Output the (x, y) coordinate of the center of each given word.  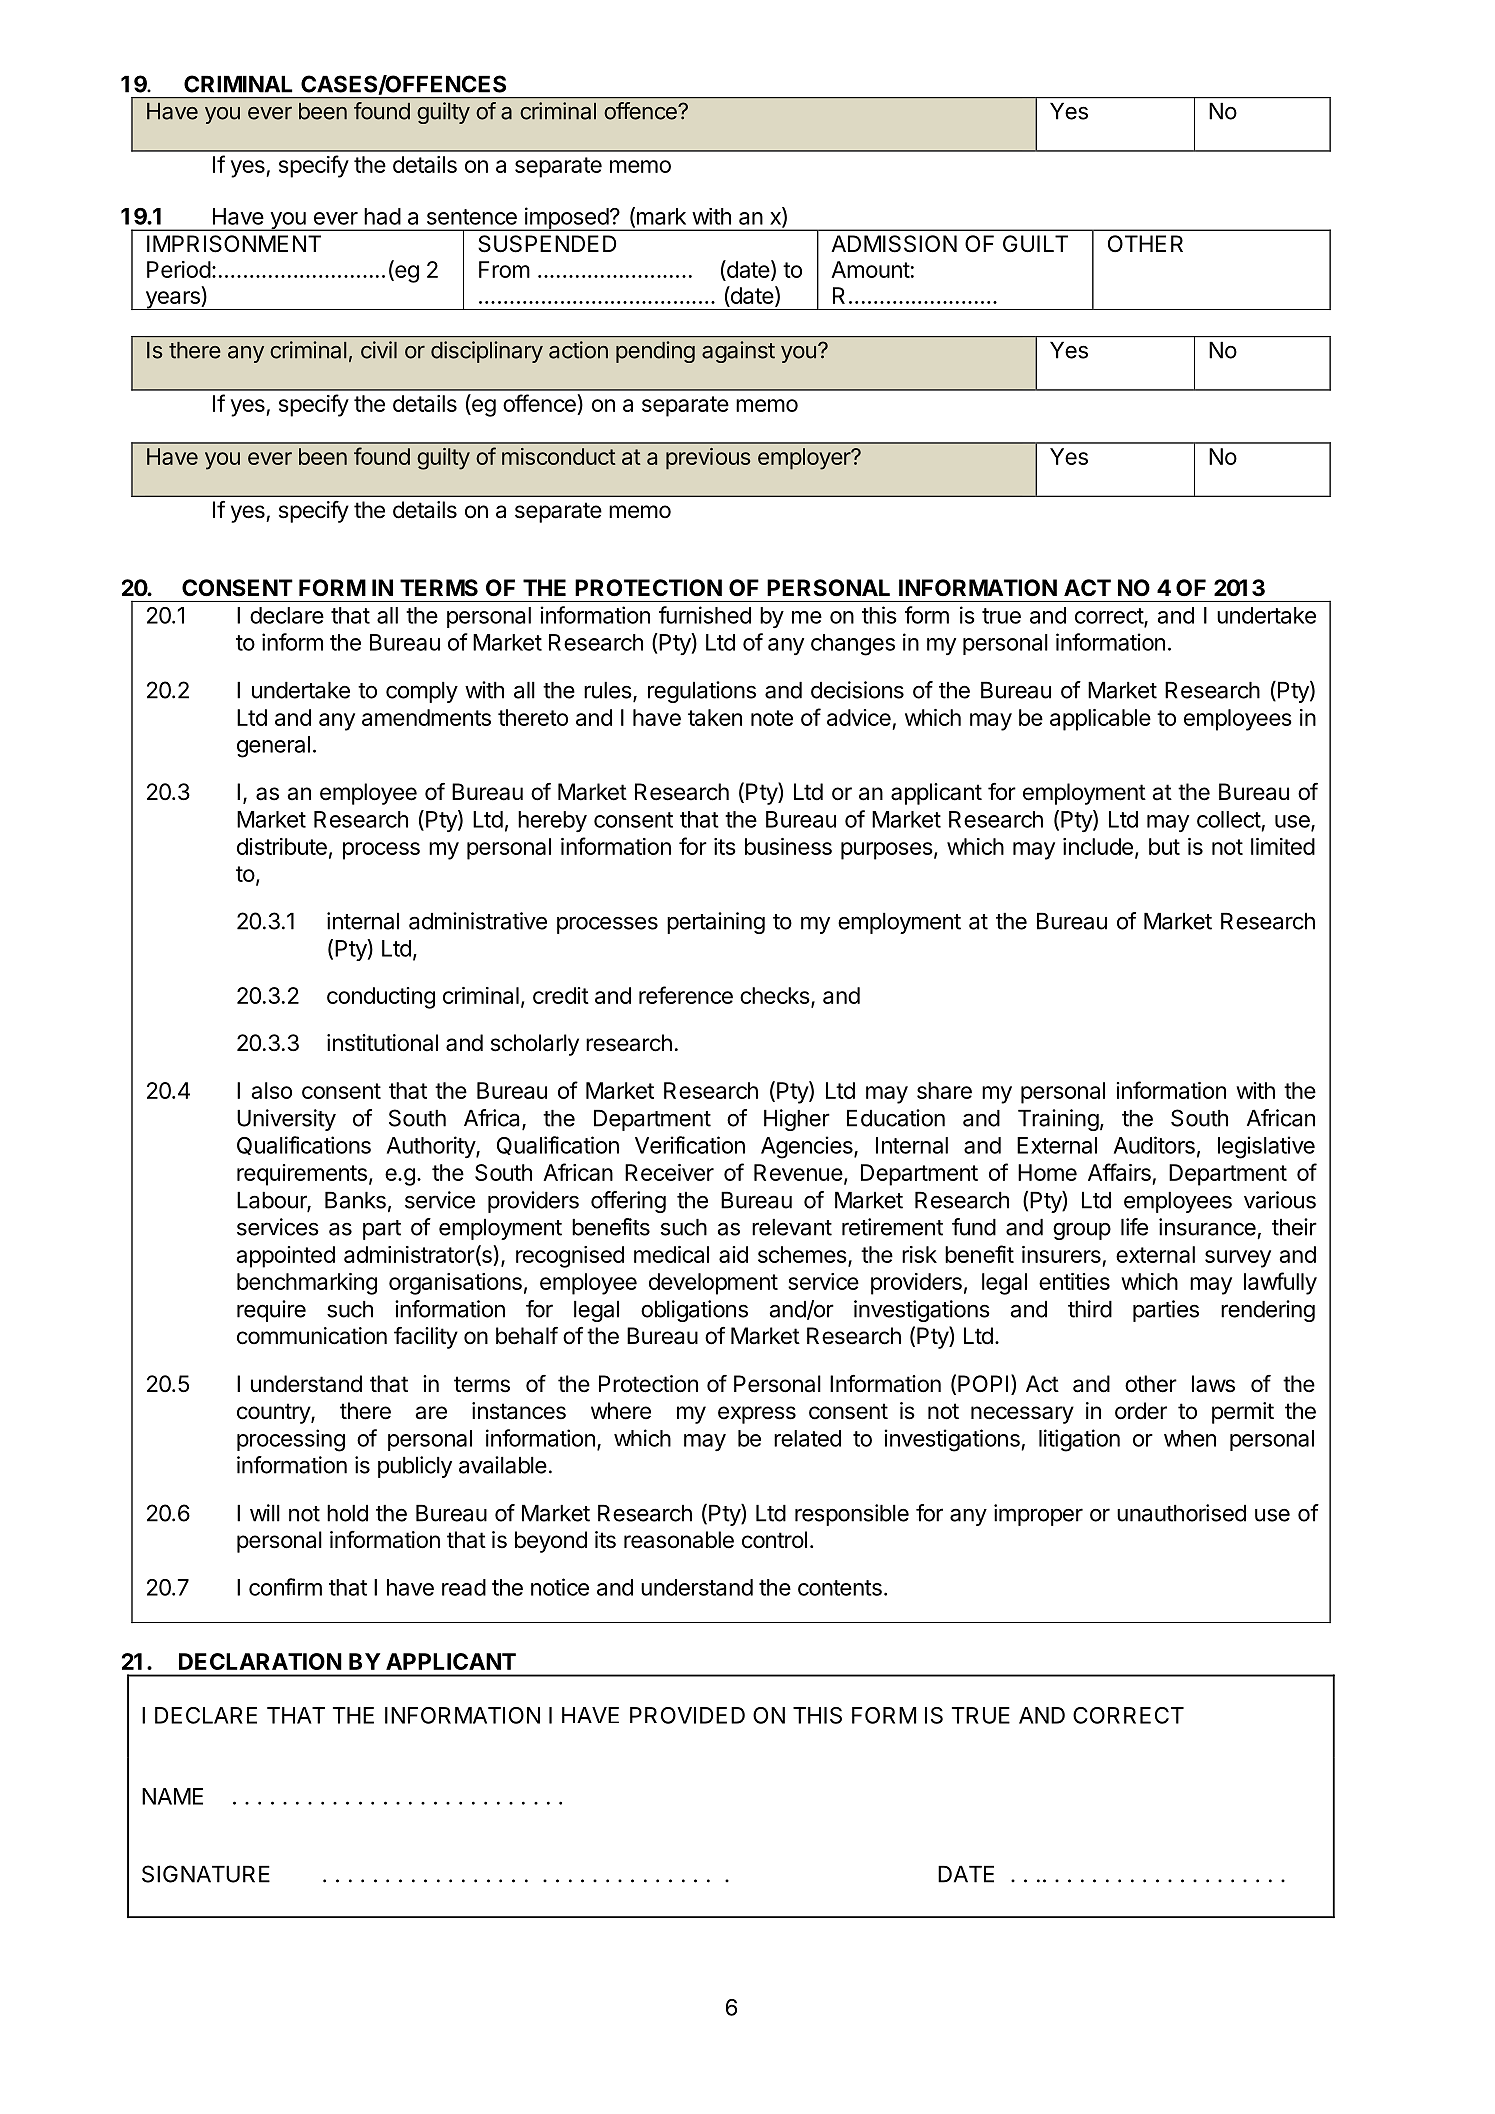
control (774, 1540)
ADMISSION (894, 244)
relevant (792, 1227)
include (1098, 846)
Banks (355, 1200)
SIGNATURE (206, 1874)
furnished (705, 615)
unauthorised (1181, 1513)
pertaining (716, 923)
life (1134, 1227)
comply (422, 692)
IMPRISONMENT (234, 244)
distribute (282, 846)
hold (347, 1513)
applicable (1100, 720)
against (738, 352)
